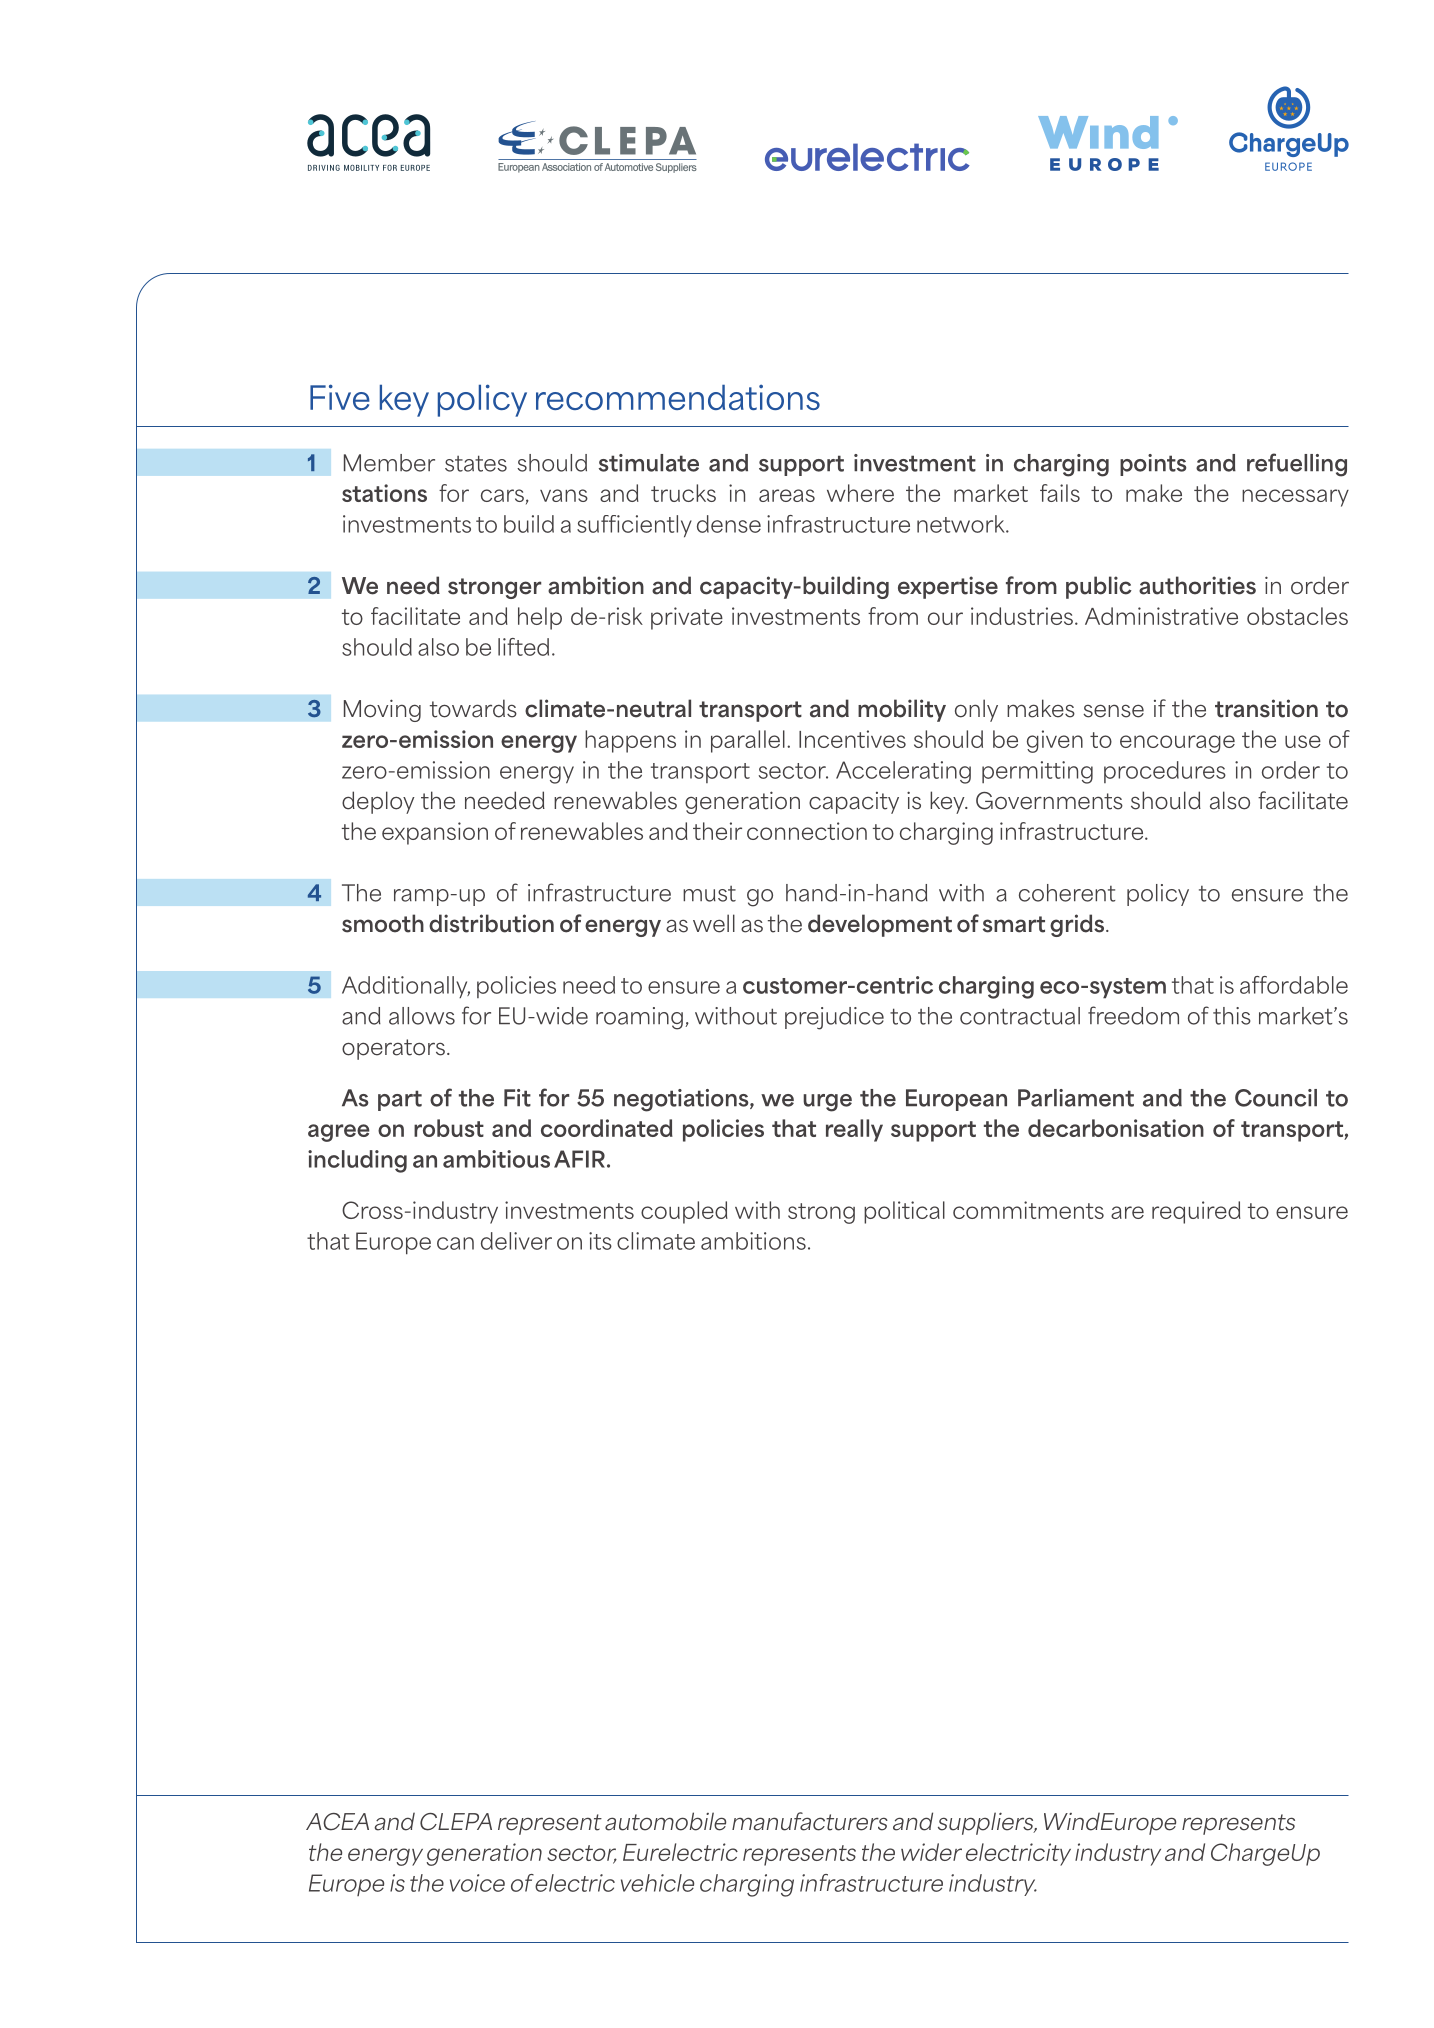 This screenshot has height=2028, width=1434. I want to click on decarbonisation, so click(1116, 1128).
